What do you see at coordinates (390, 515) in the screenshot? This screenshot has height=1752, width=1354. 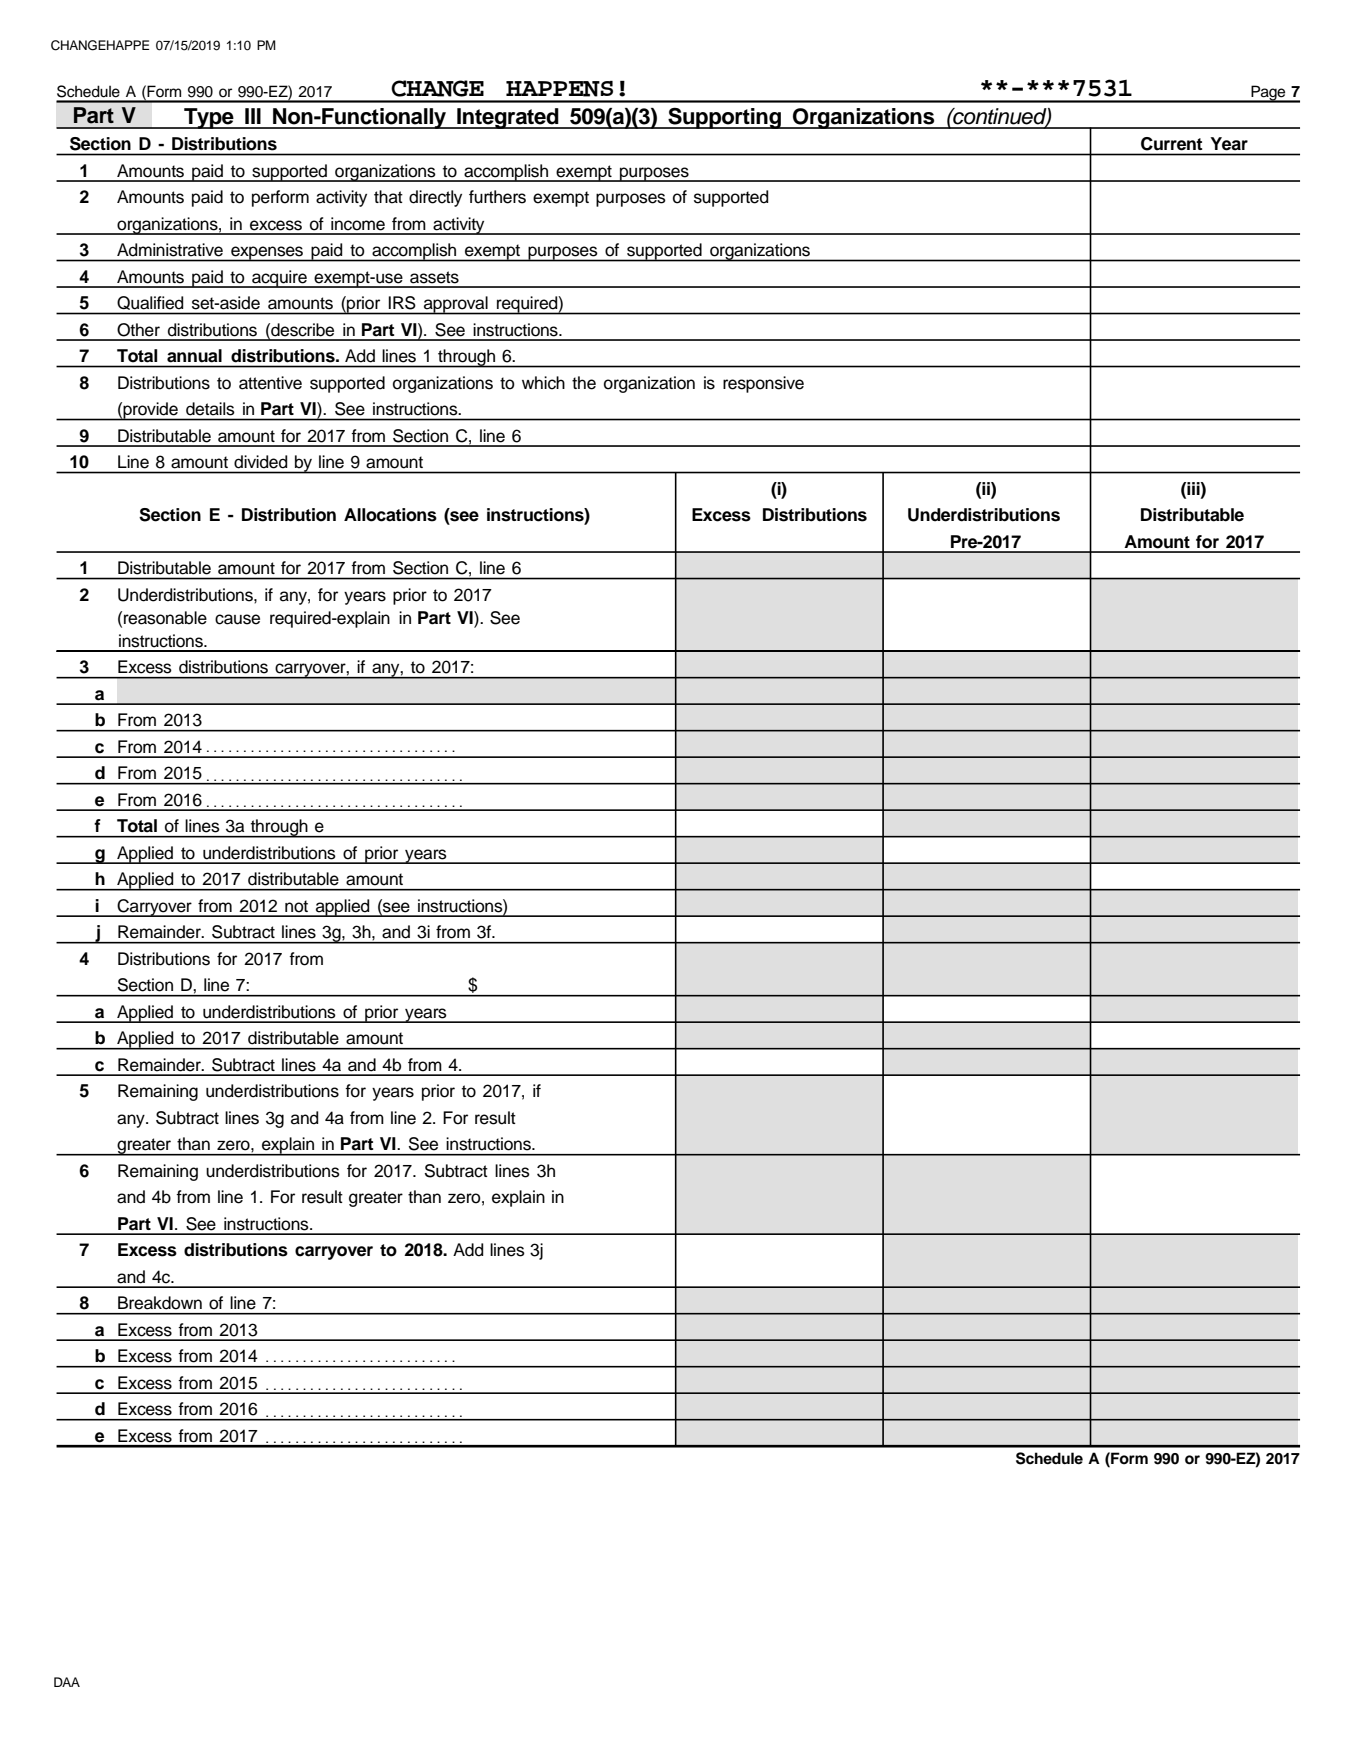 I see `Allocations` at bounding box center [390, 515].
